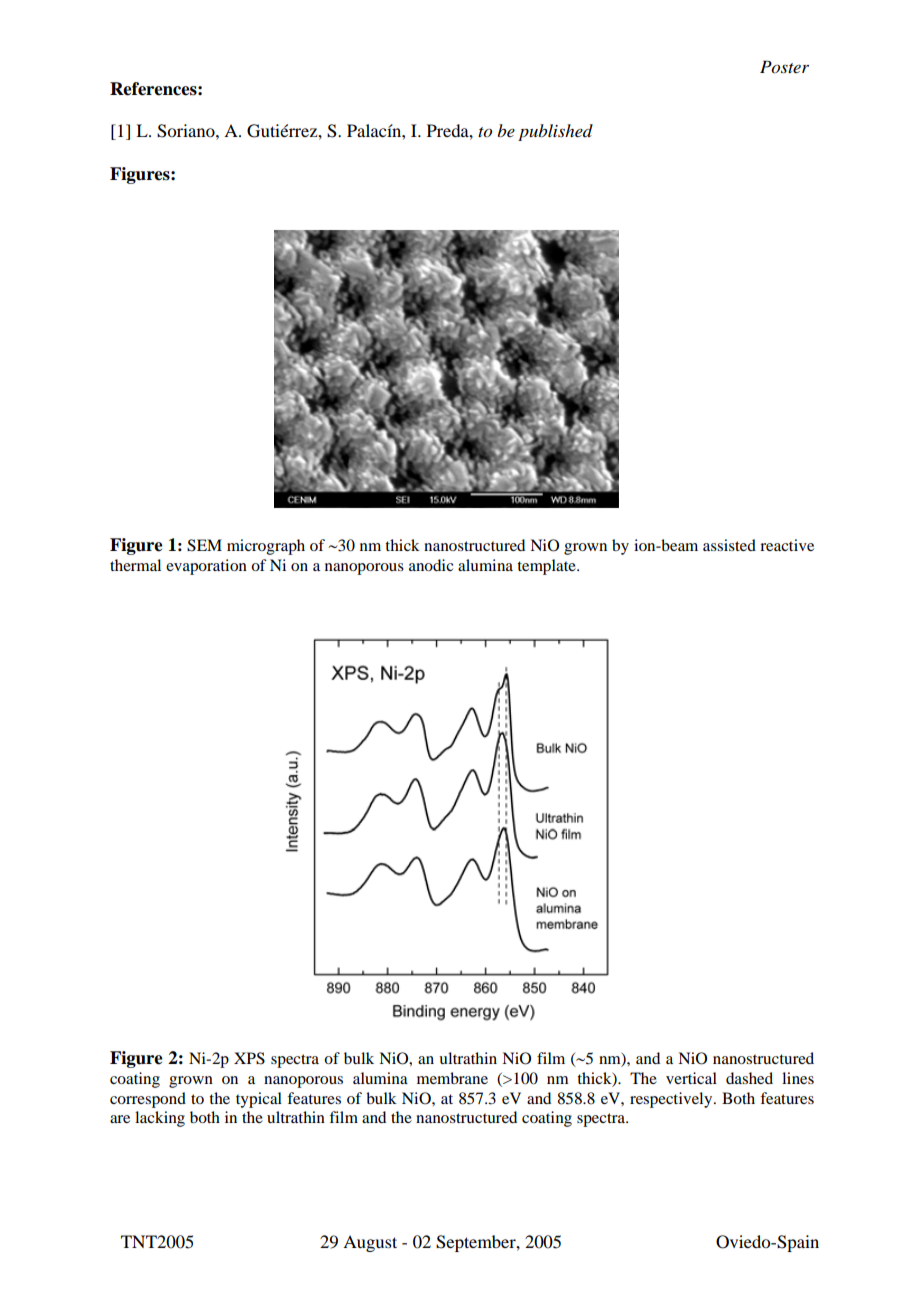 This page has height=1308, width=924. What do you see at coordinates (160, 1119) in the page?
I see `lacking` at bounding box center [160, 1119].
